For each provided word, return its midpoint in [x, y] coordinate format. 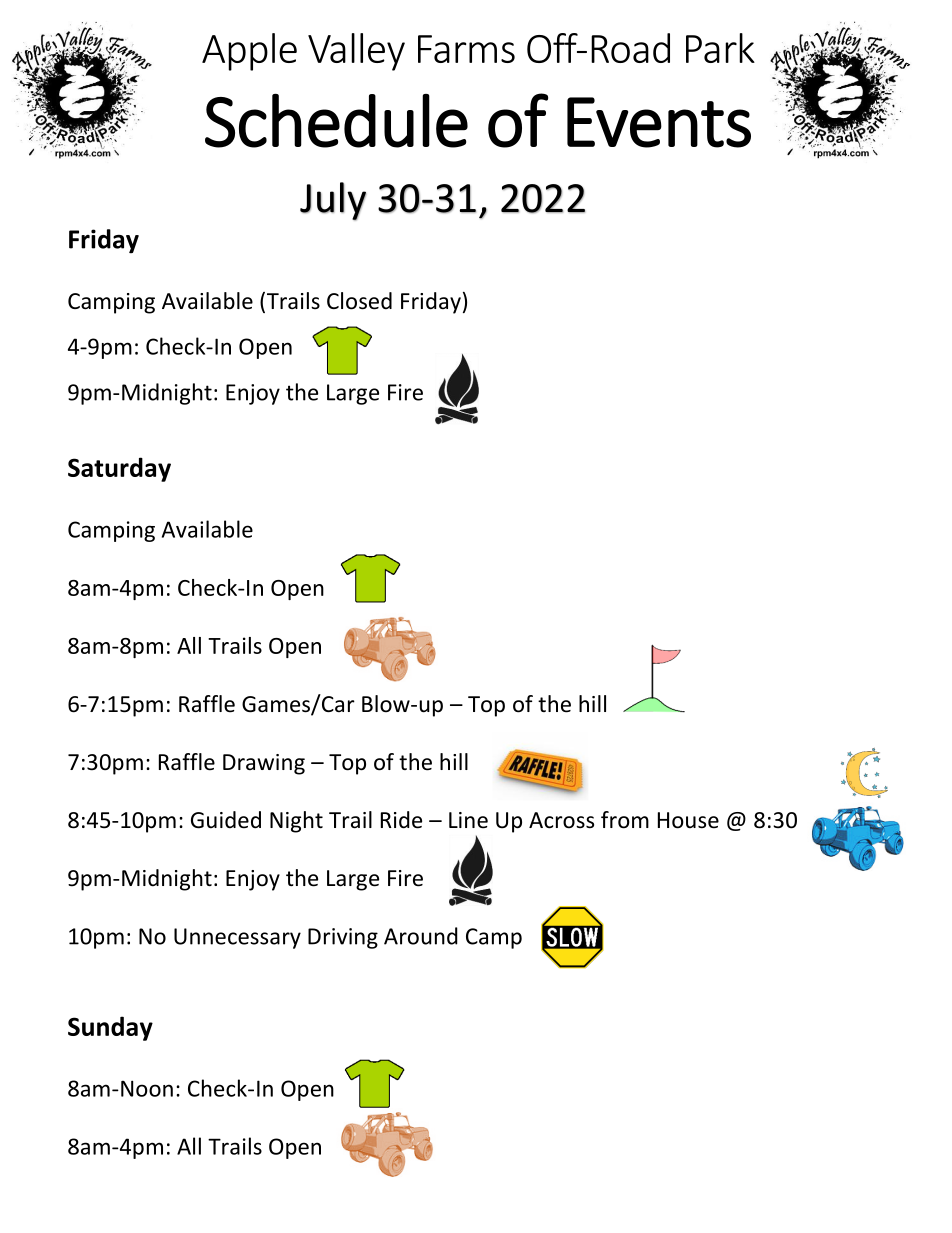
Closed [359, 301]
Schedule [336, 121]
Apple [249, 52]
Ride [401, 820]
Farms [466, 49]
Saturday [119, 469]
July [333, 201]
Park [720, 48]
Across [561, 820]
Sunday [110, 1028]
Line [468, 820]
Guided [226, 820]
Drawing [264, 764]
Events [659, 122]
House [688, 820]
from [625, 820]
